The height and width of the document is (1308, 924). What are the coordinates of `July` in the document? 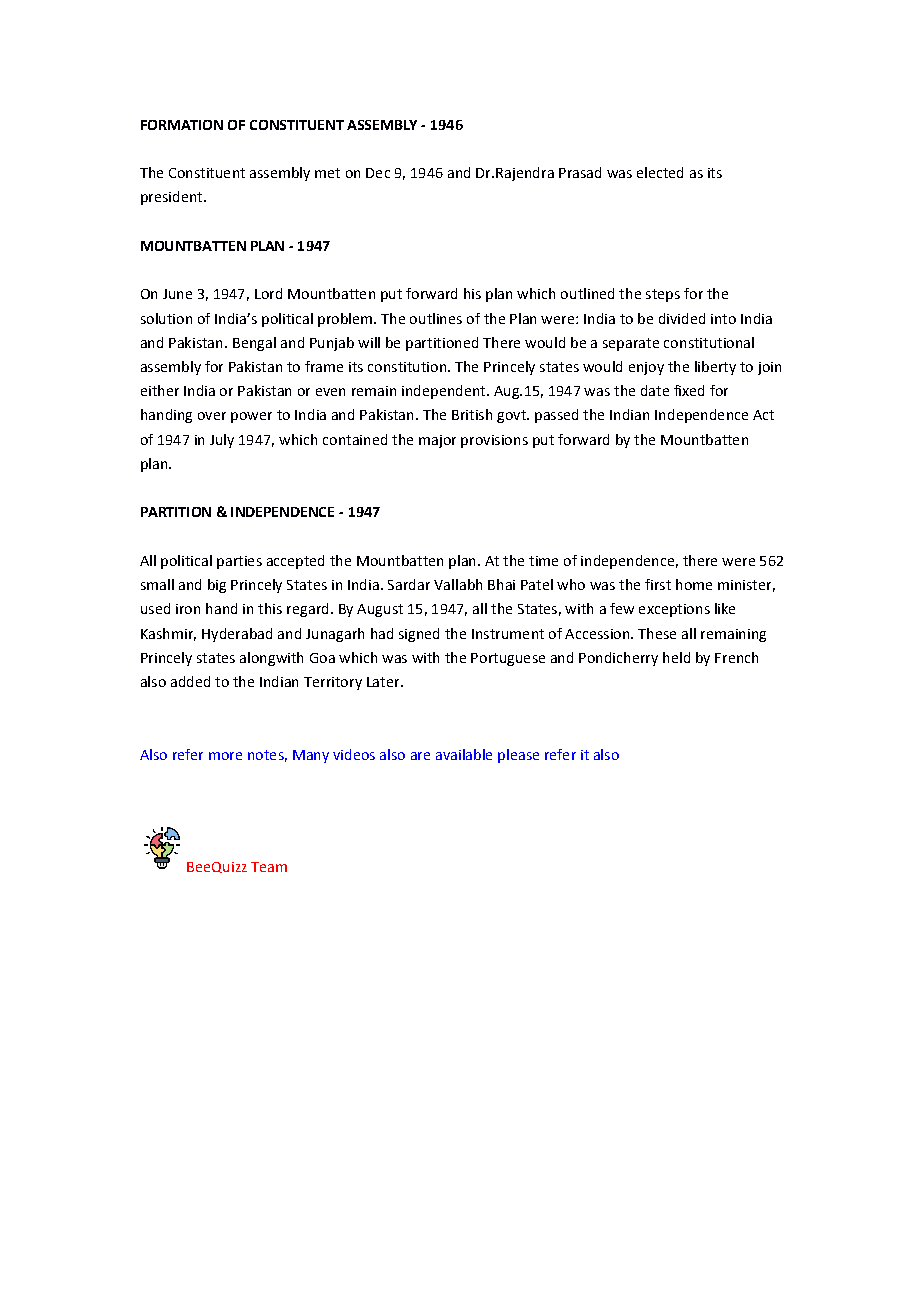 It's located at (222, 441).
